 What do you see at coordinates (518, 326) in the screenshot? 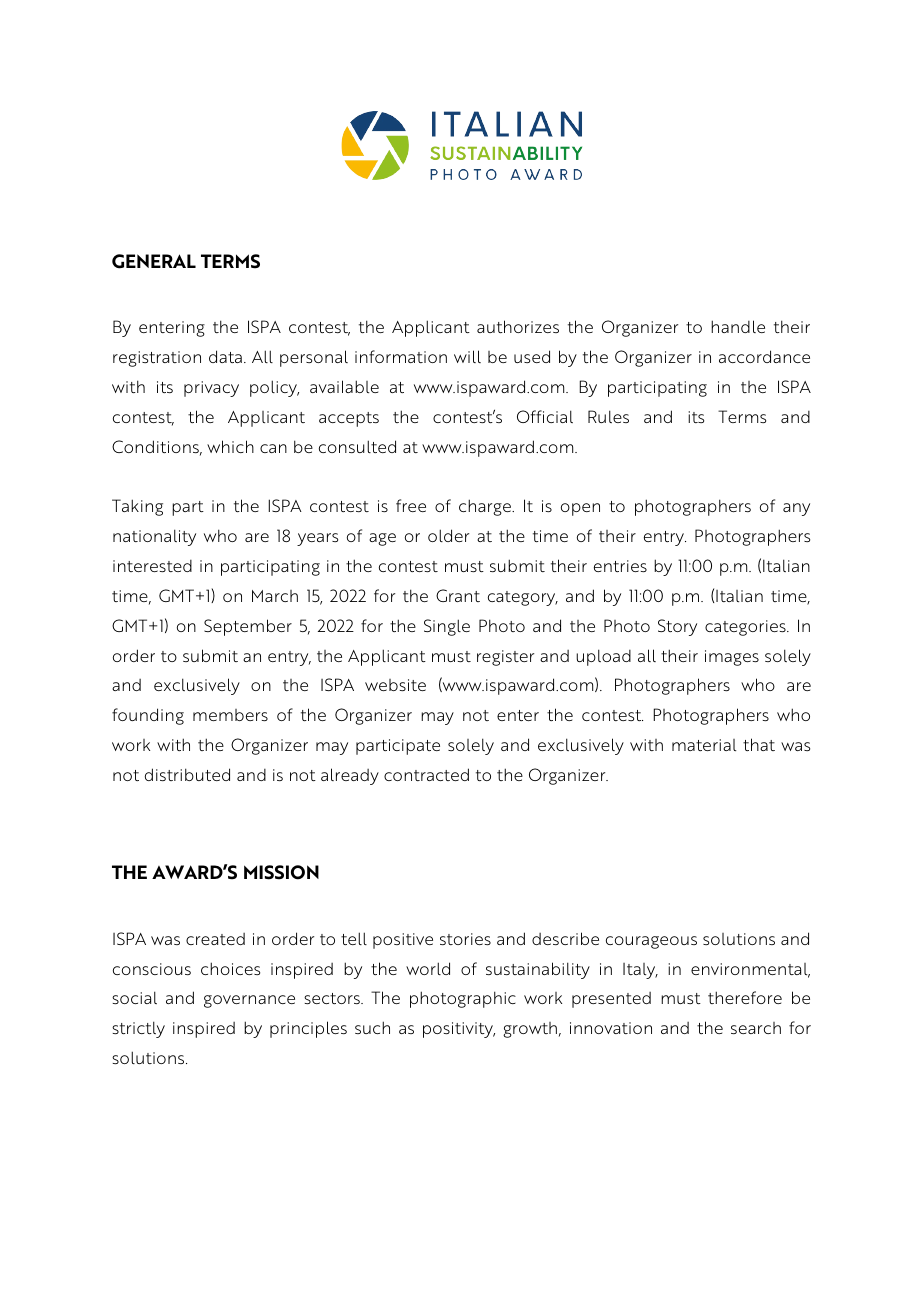
I see `authorizes` at bounding box center [518, 326].
